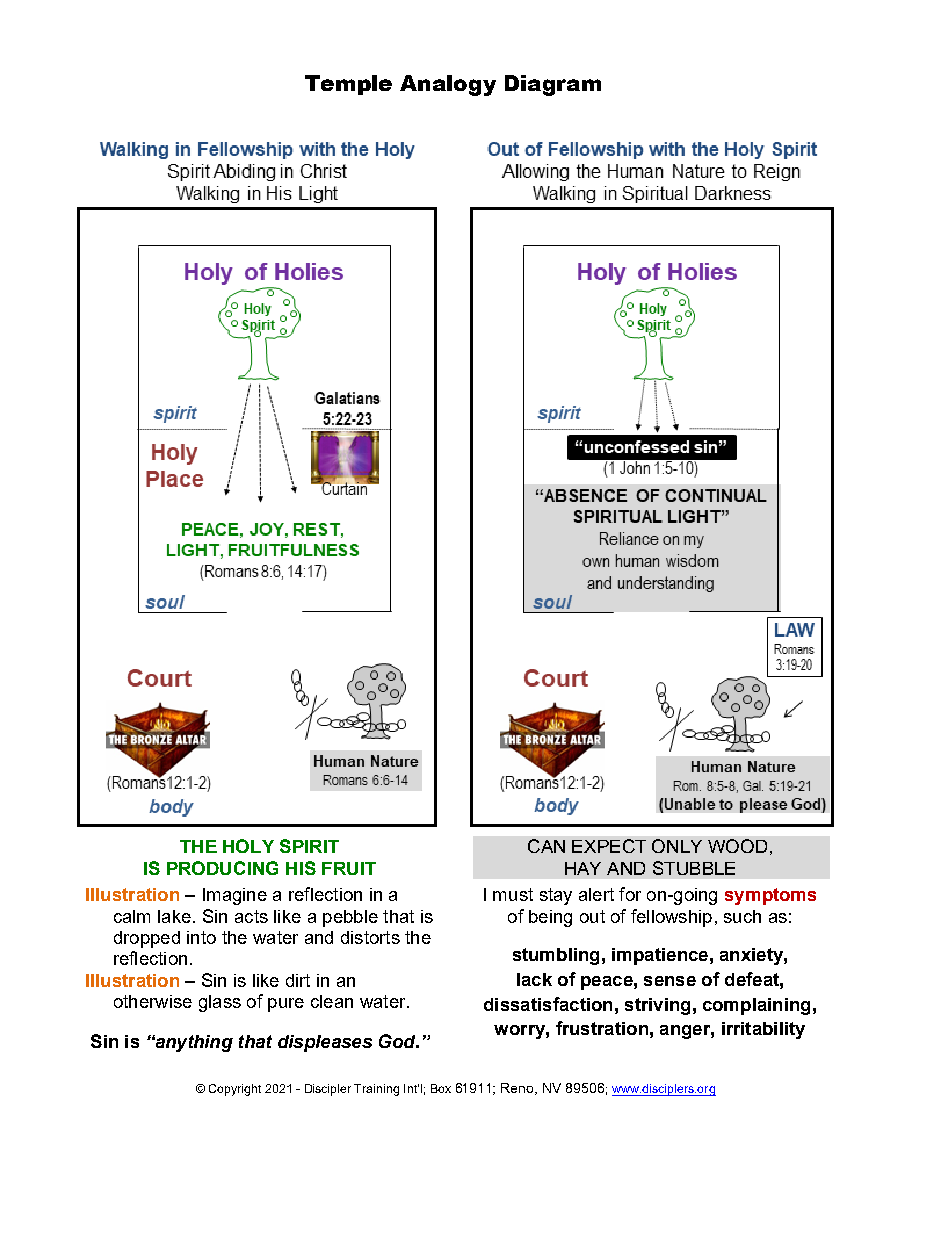 This image has width=952, height=1233. Describe the element at coordinates (513, 894) in the image. I see `must` at that location.
